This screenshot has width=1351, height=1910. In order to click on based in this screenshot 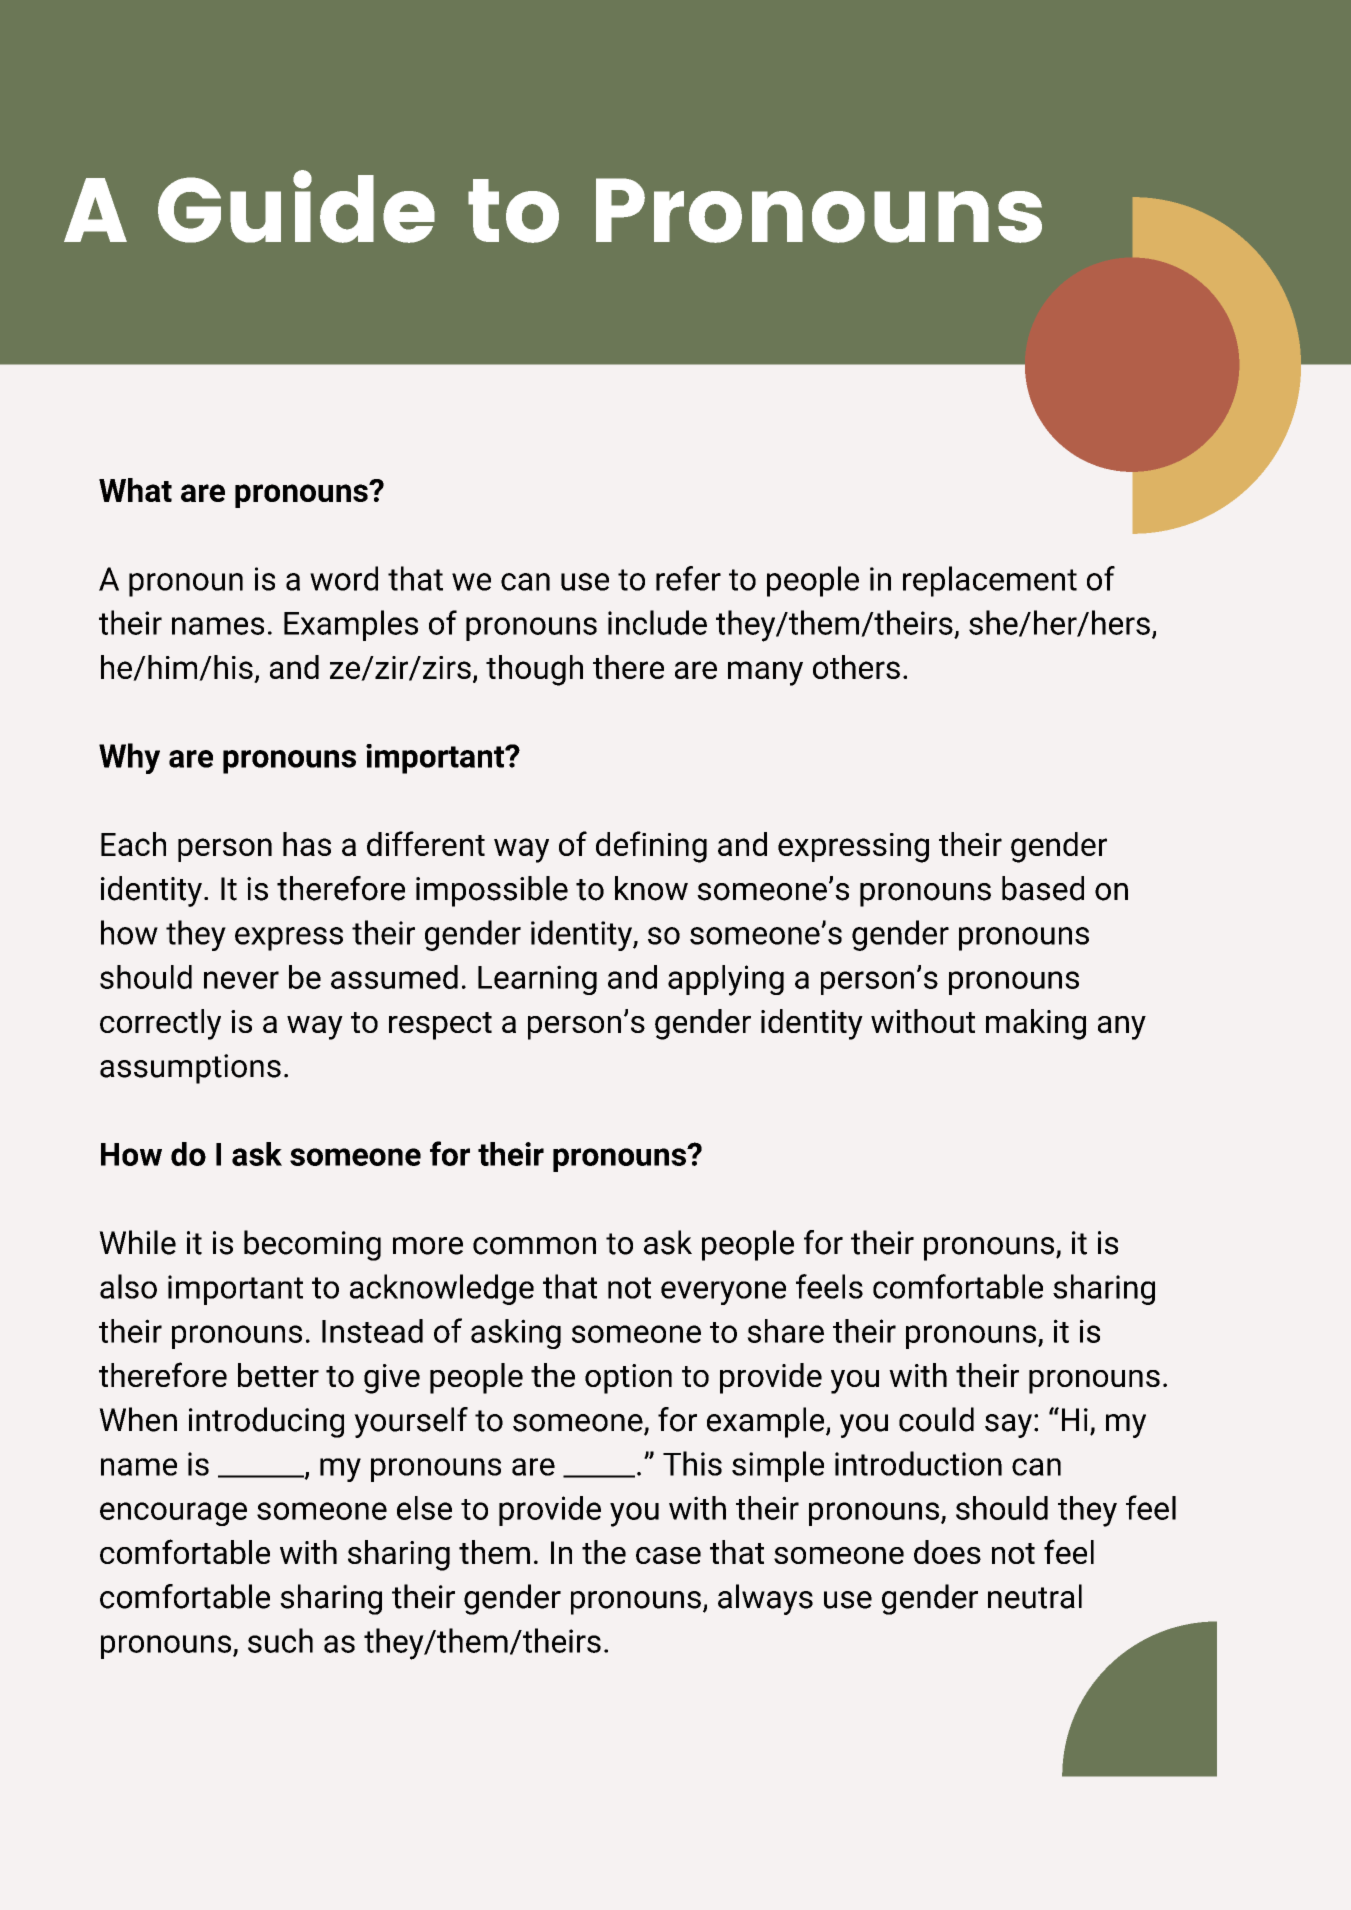, I will do `click(1043, 888)`.
